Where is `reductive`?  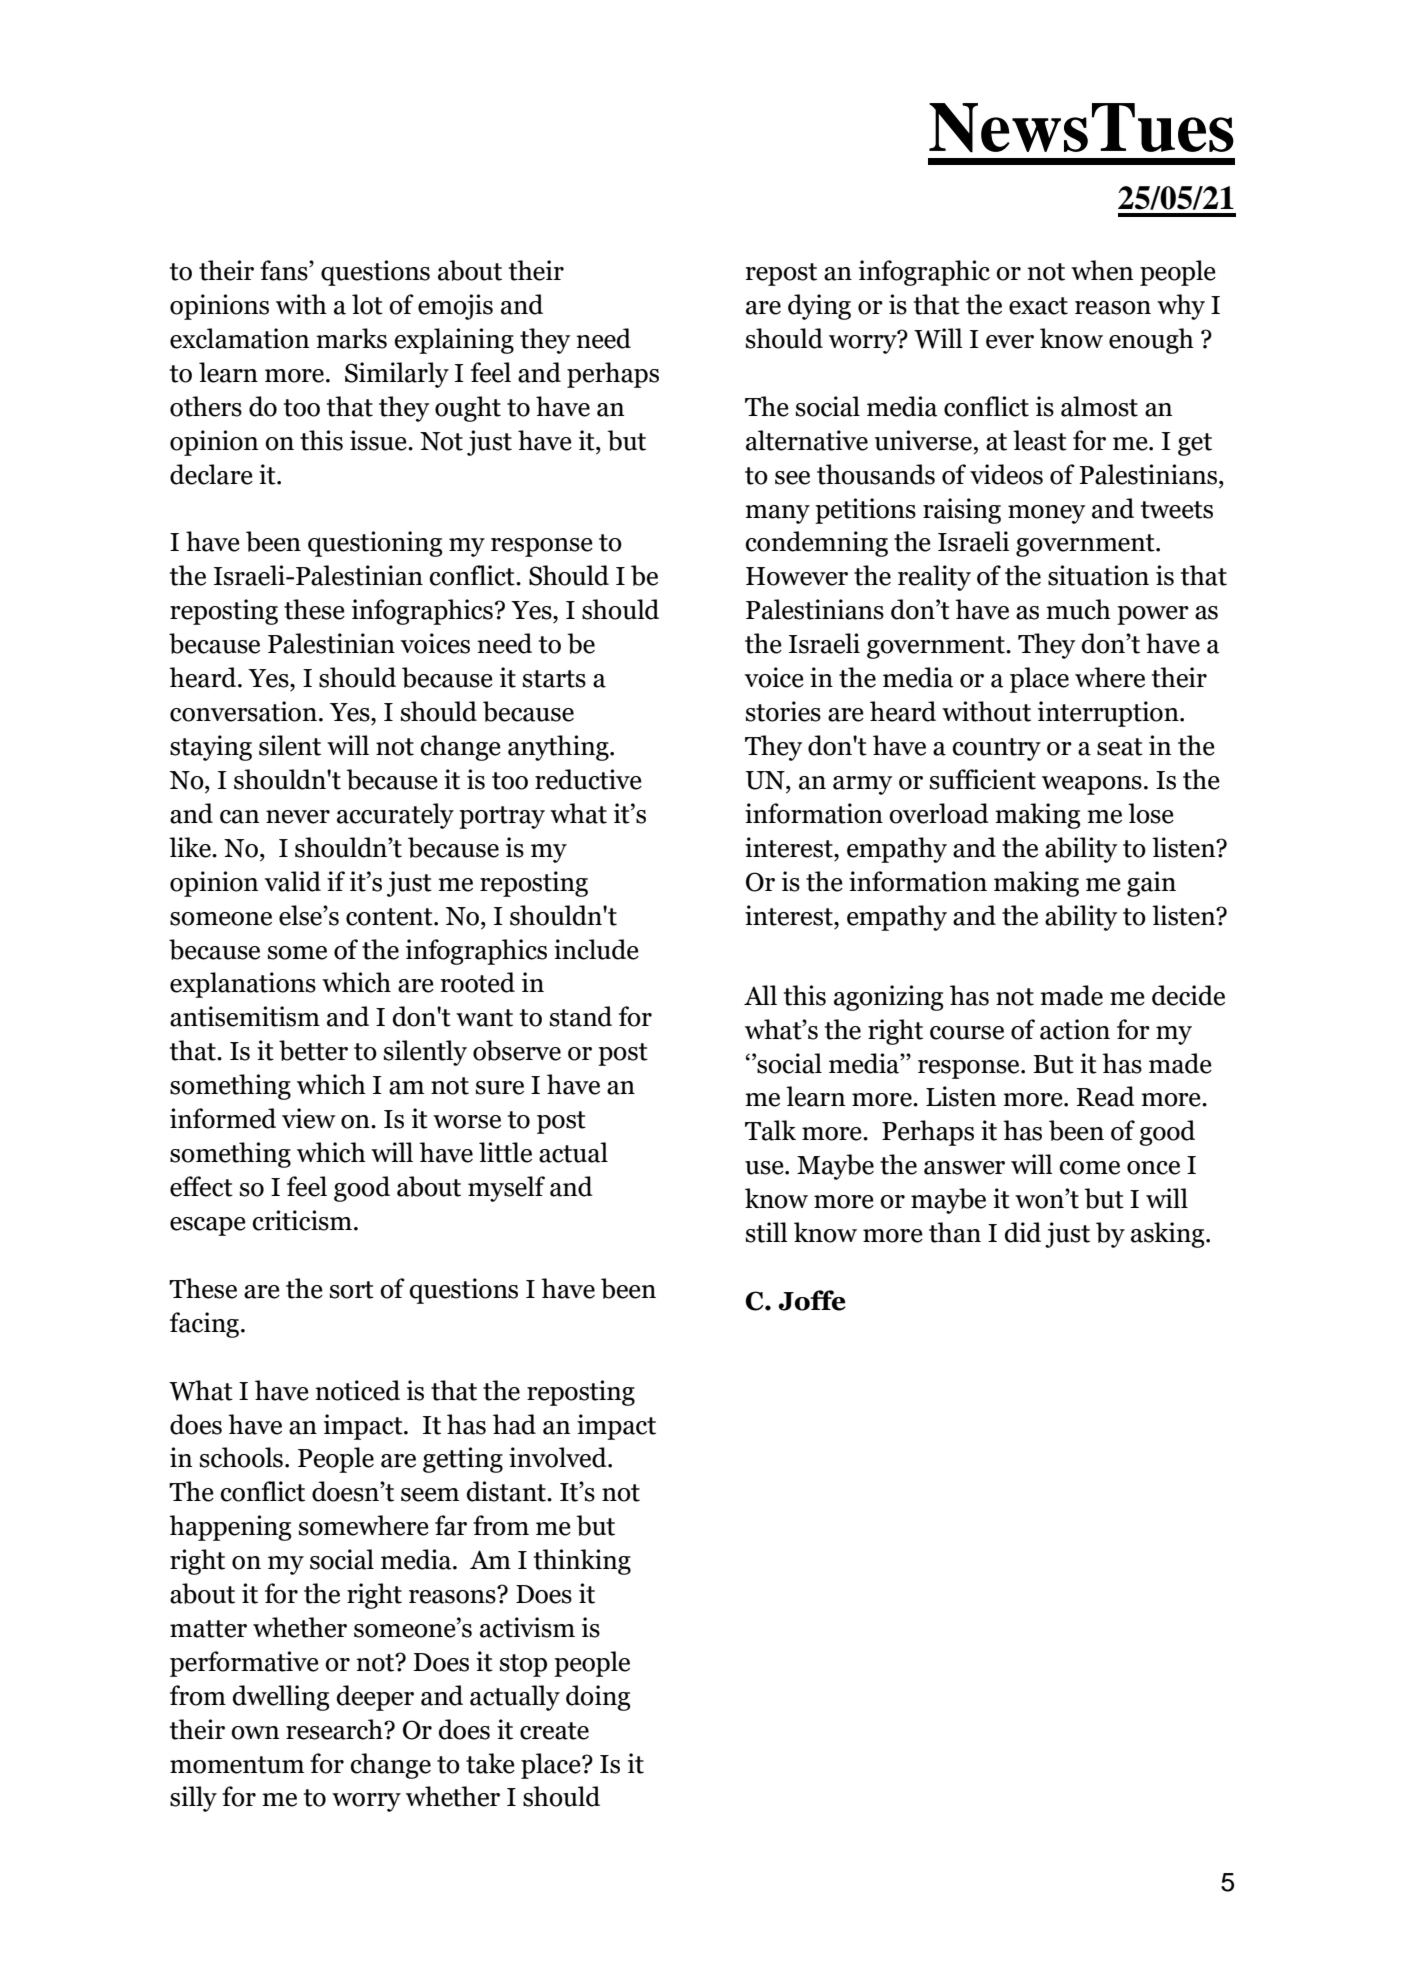 reductive is located at coordinates (588, 779).
